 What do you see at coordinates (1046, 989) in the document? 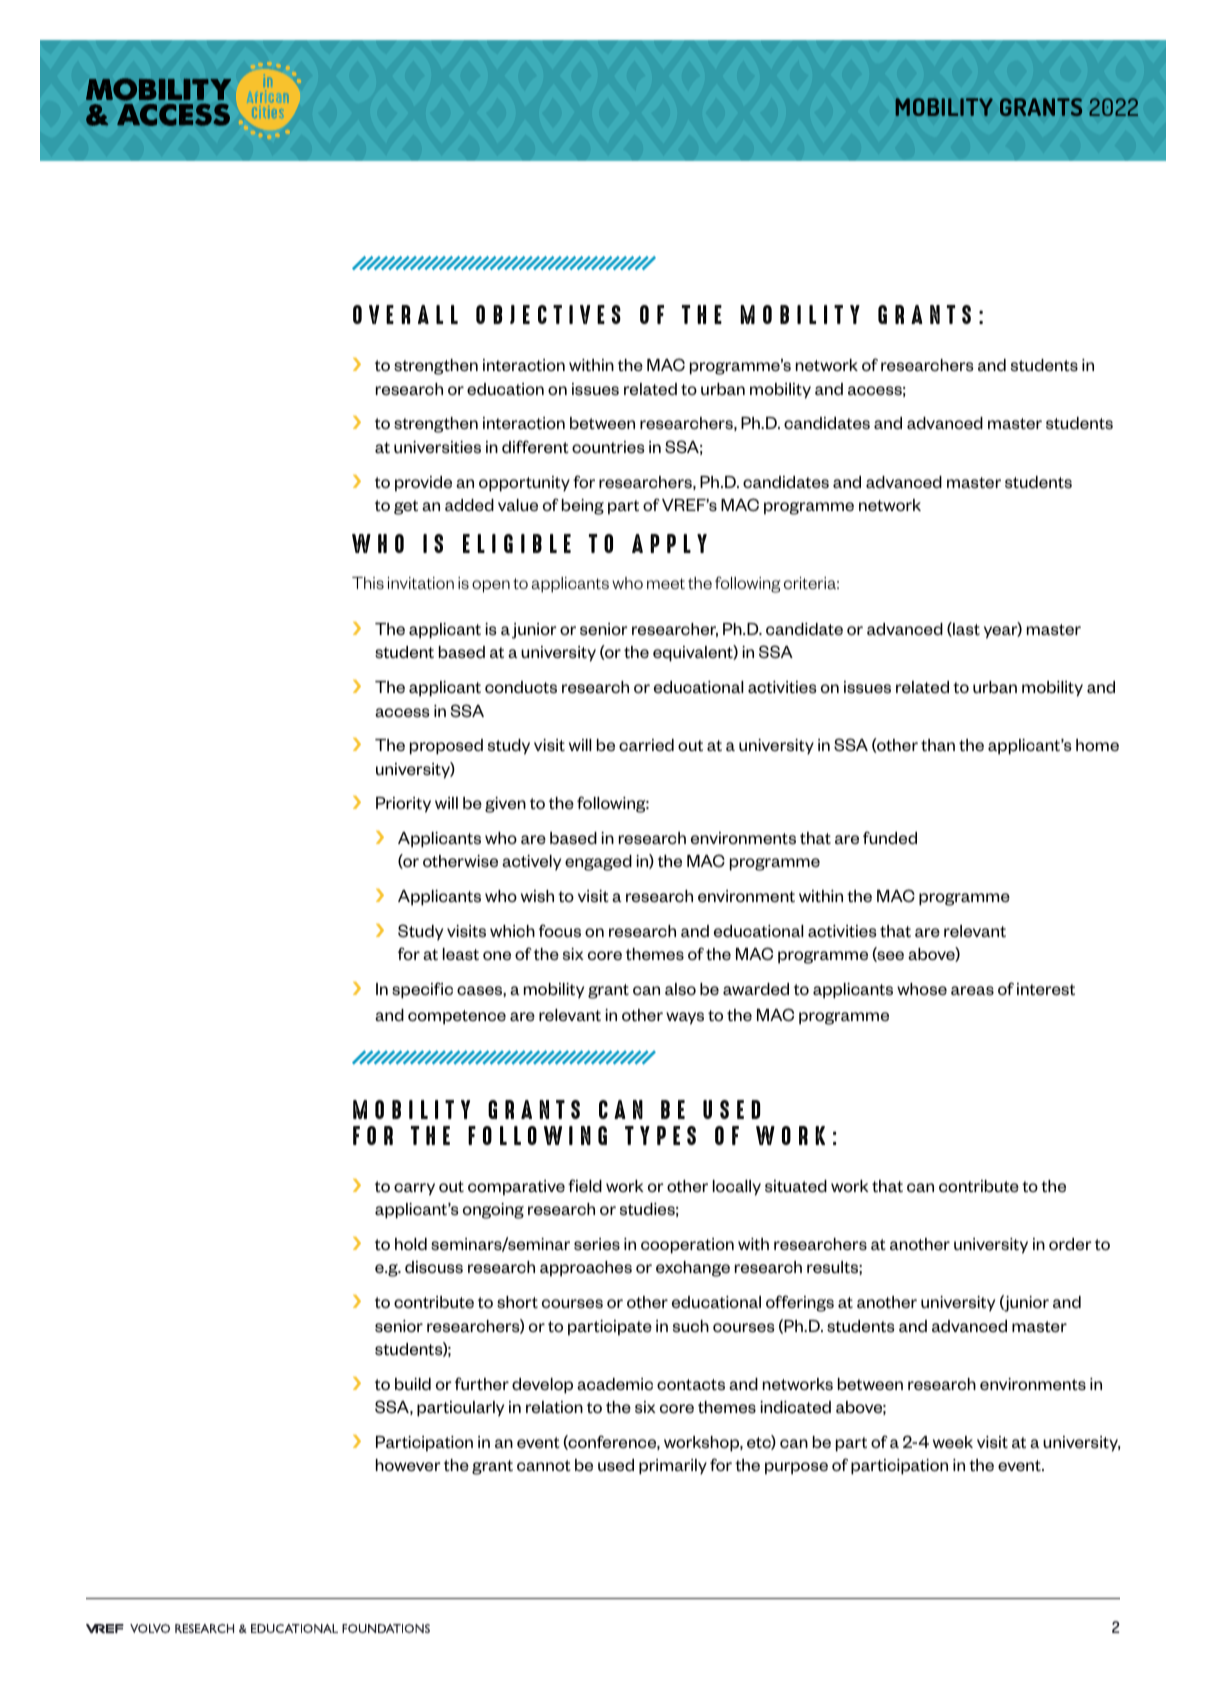
I see `interest` at bounding box center [1046, 989].
